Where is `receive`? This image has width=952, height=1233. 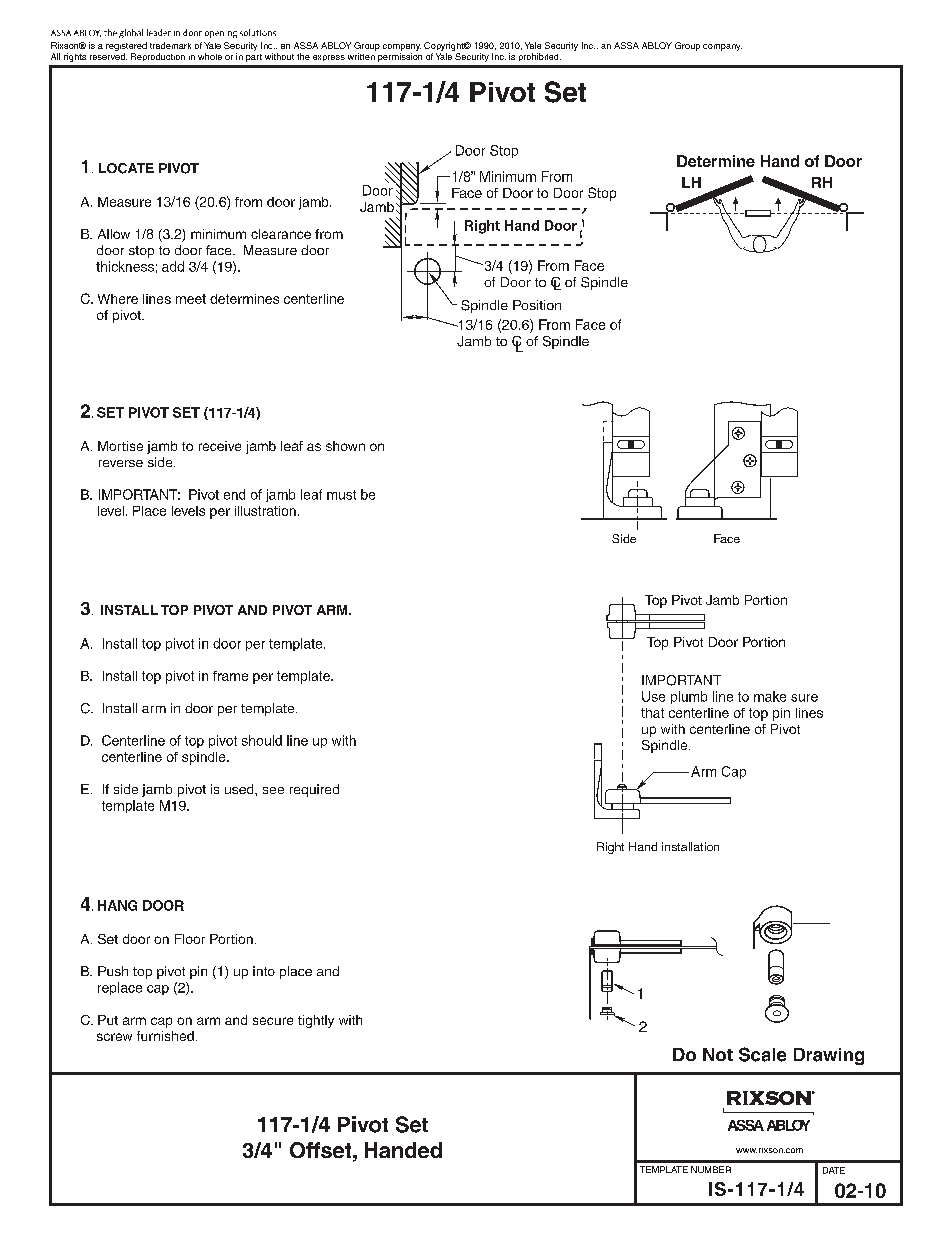
receive is located at coordinates (220, 446).
